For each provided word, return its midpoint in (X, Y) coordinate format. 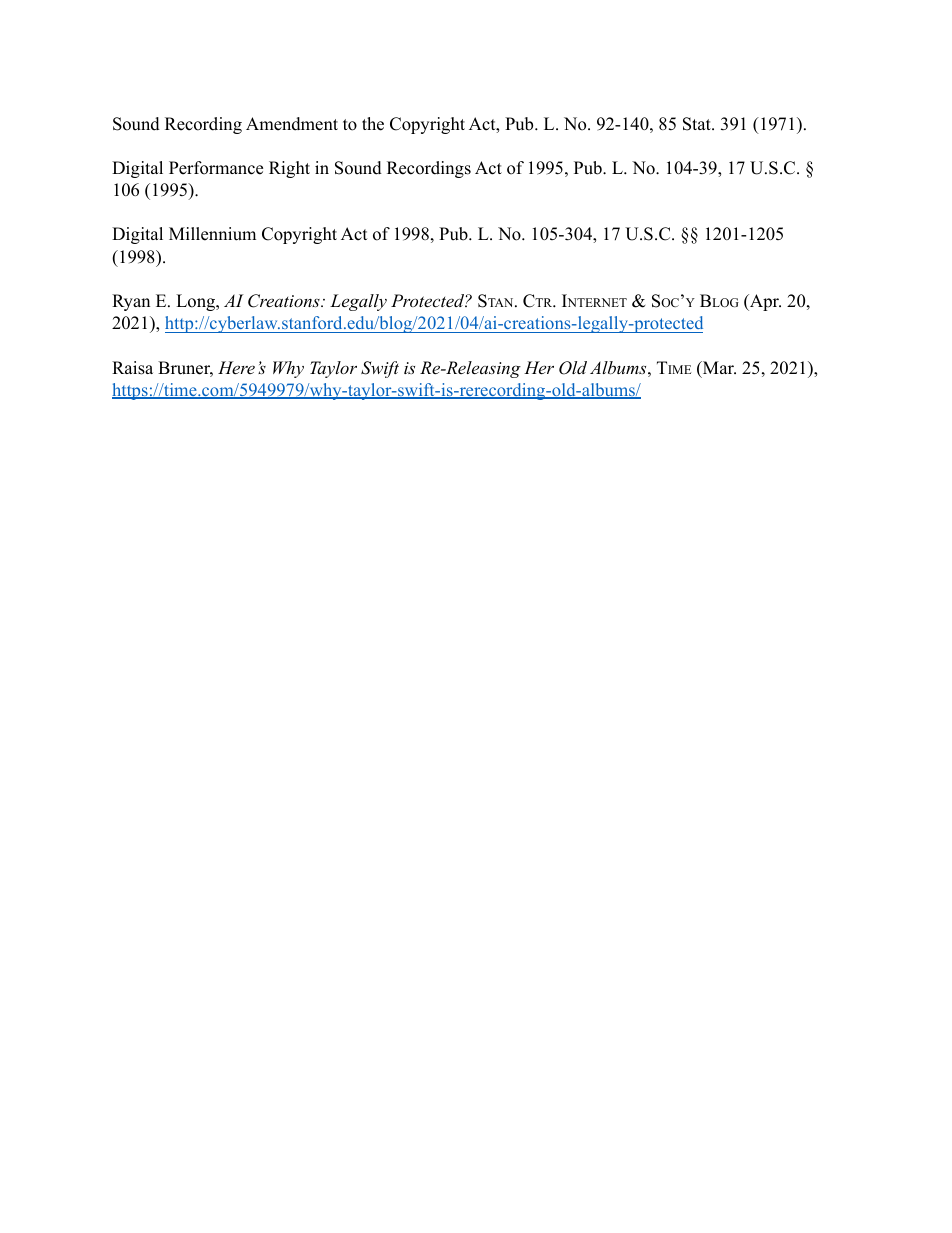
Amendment (292, 124)
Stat (698, 124)
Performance (216, 168)
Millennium (212, 234)
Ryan (131, 302)
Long (197, 302)
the (373, 124)
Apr (764, 302)
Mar (718, 367)
